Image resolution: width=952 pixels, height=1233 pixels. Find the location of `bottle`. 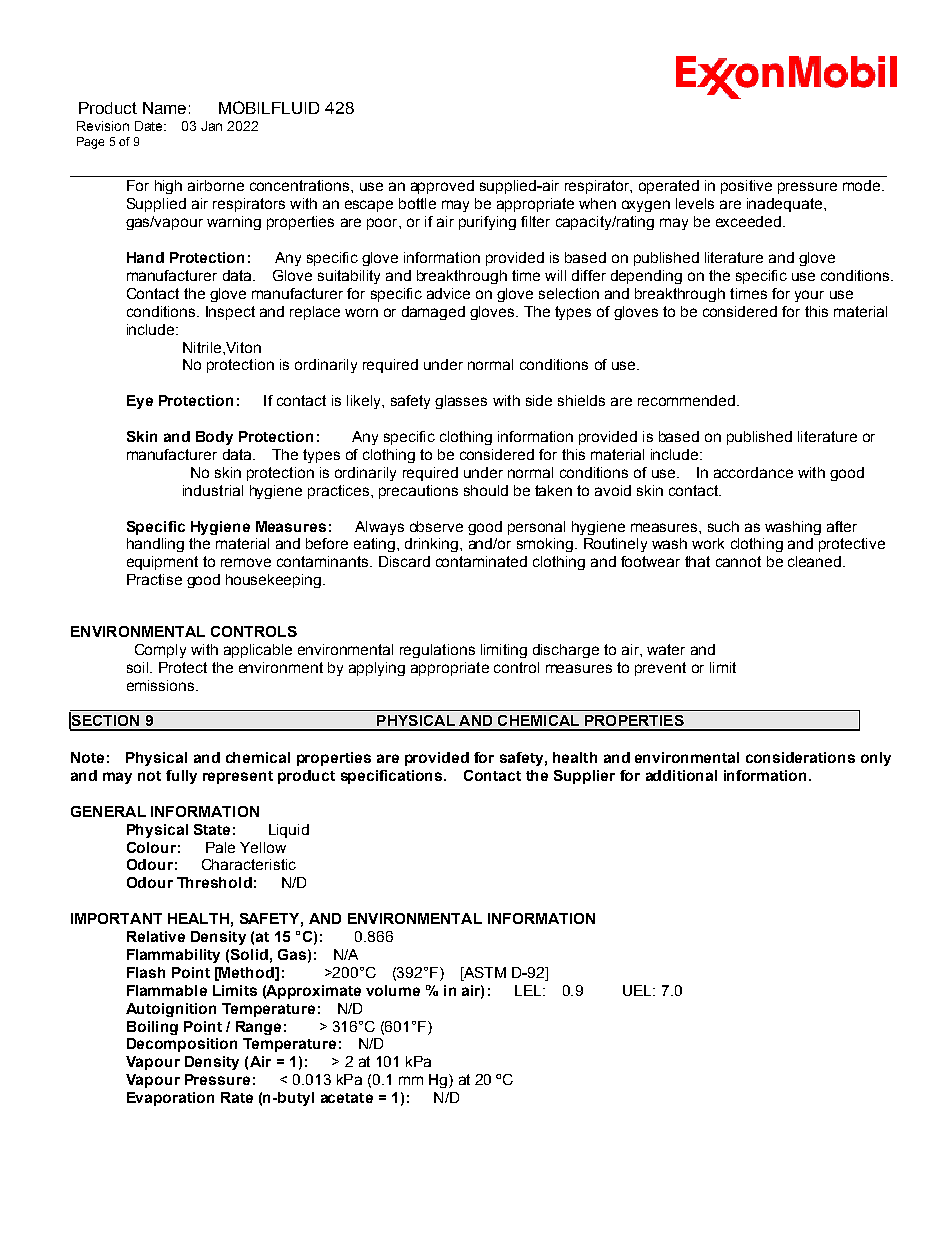

bottle is located at coordinates (417, 203).
